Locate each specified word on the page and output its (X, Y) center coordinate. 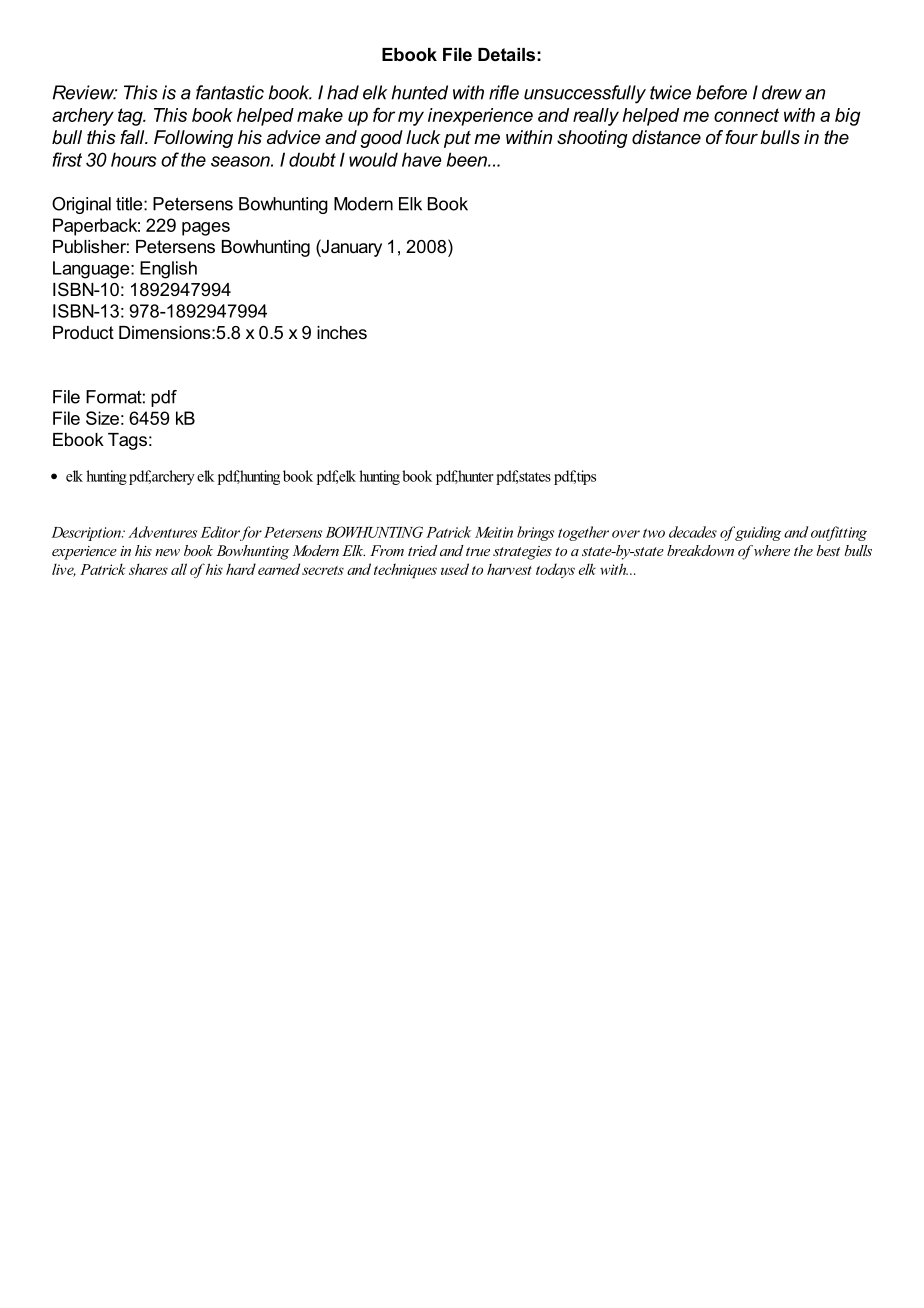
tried (423, 550)
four (741, 137)
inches (342, 332)
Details (506, 54)
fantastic (230, 92)
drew (782, 92)
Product (83, 332)
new (167, 552)
